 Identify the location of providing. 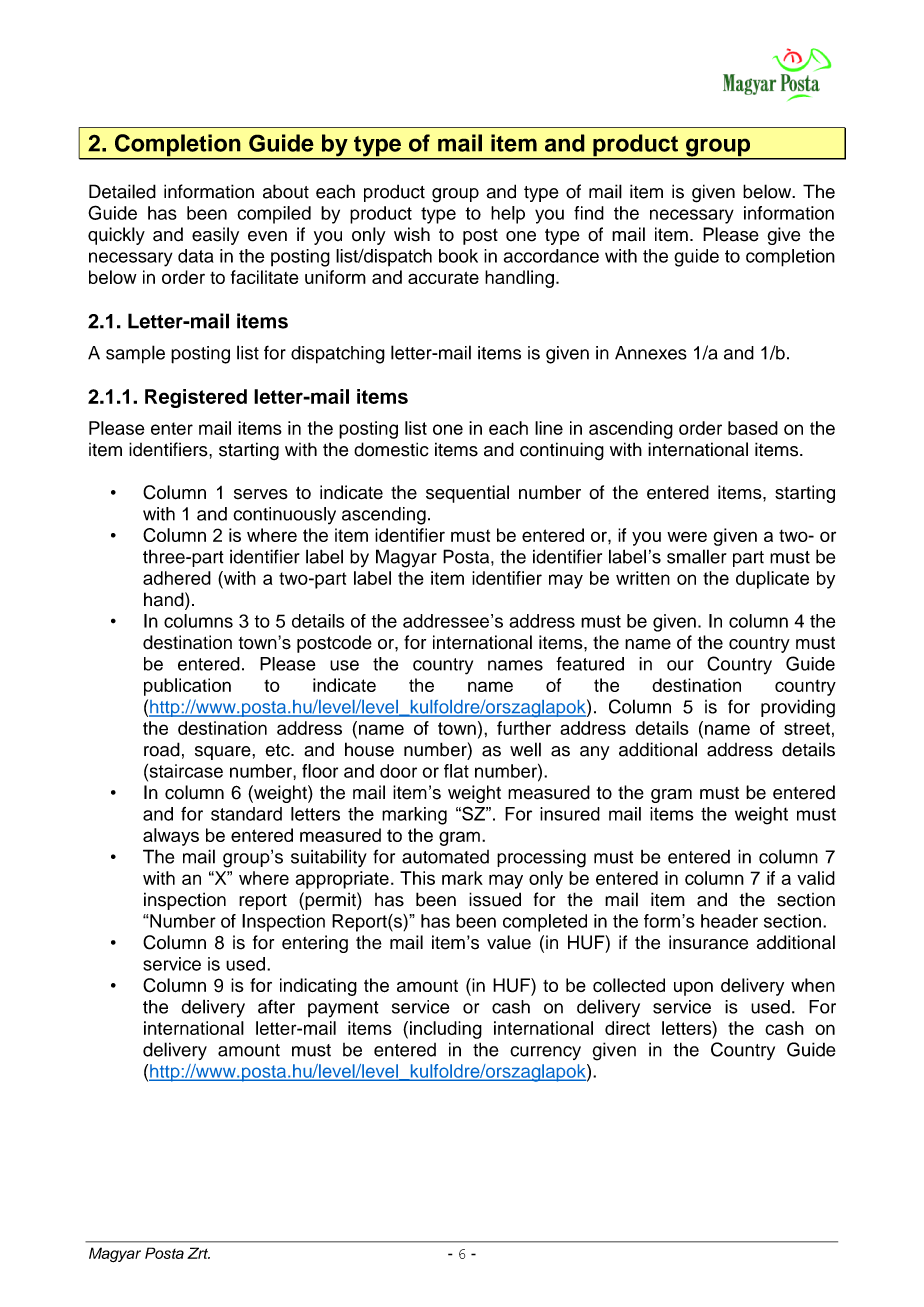
(798, 708).
